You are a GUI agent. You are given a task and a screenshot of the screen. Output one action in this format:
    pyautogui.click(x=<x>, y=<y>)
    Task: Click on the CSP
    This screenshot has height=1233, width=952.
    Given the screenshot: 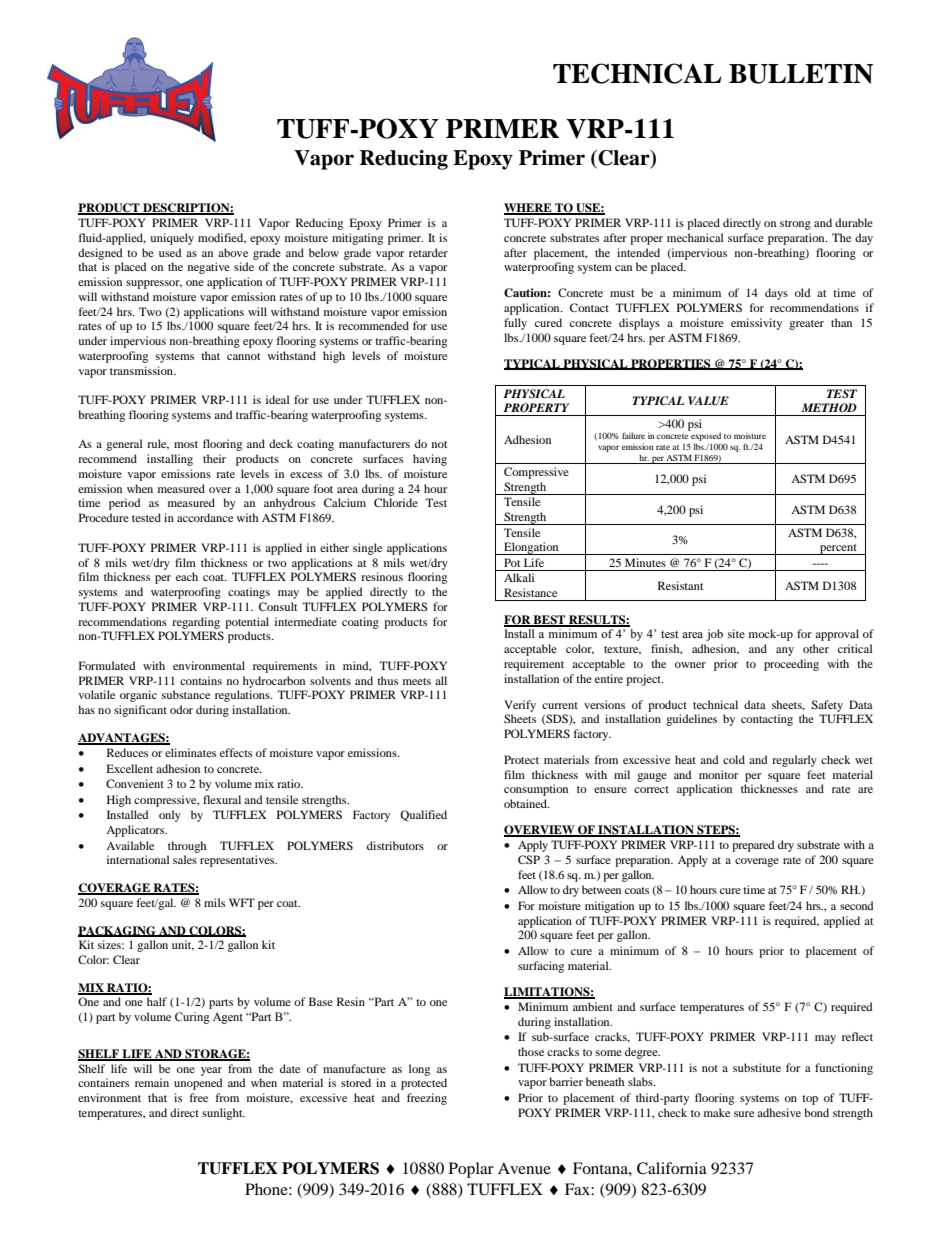 What is the action you would take?
    pyautogui.click(x=529, y=859)
